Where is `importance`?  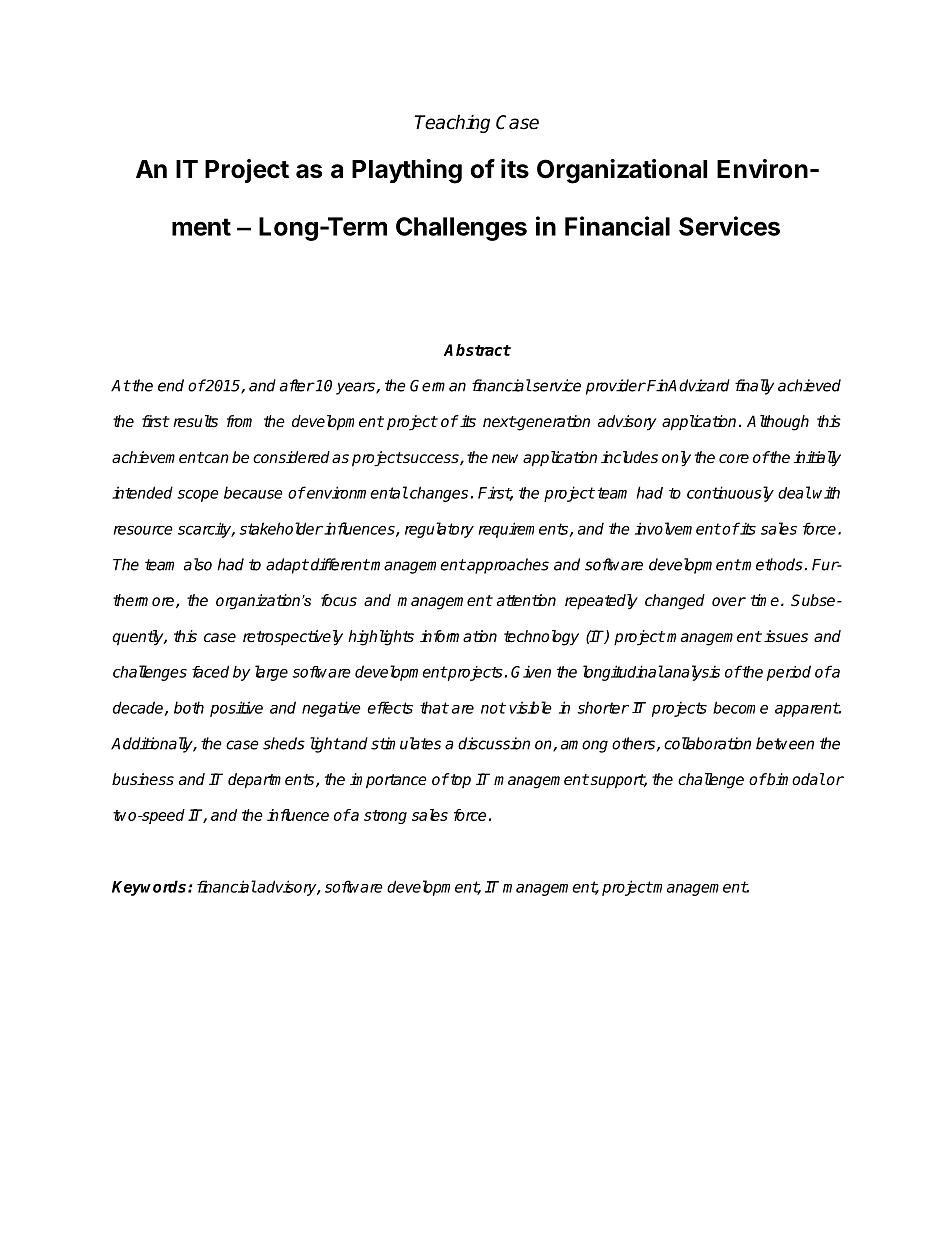
importance is located at coordinates (388, 781).
